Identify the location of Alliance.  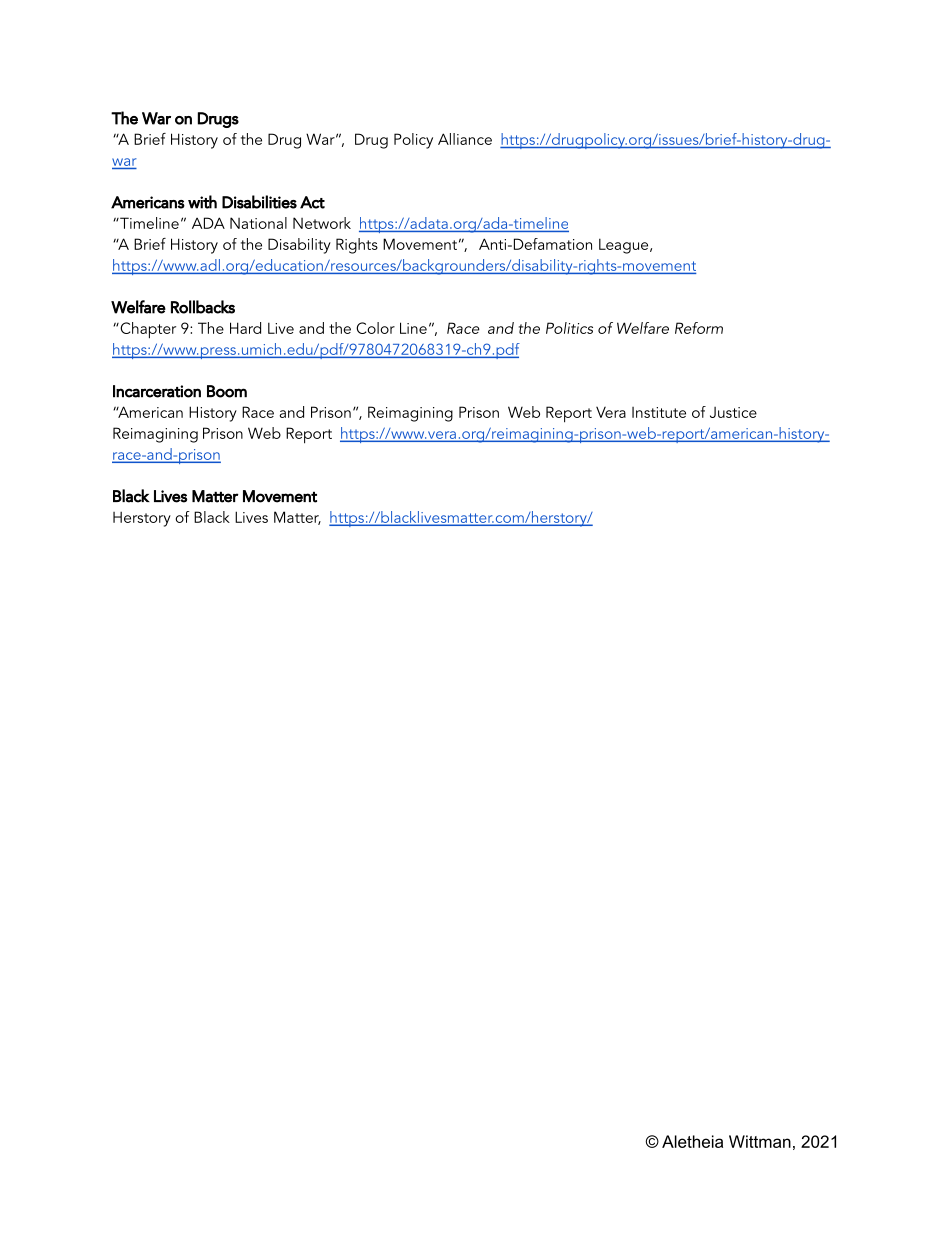
(465, 139).
